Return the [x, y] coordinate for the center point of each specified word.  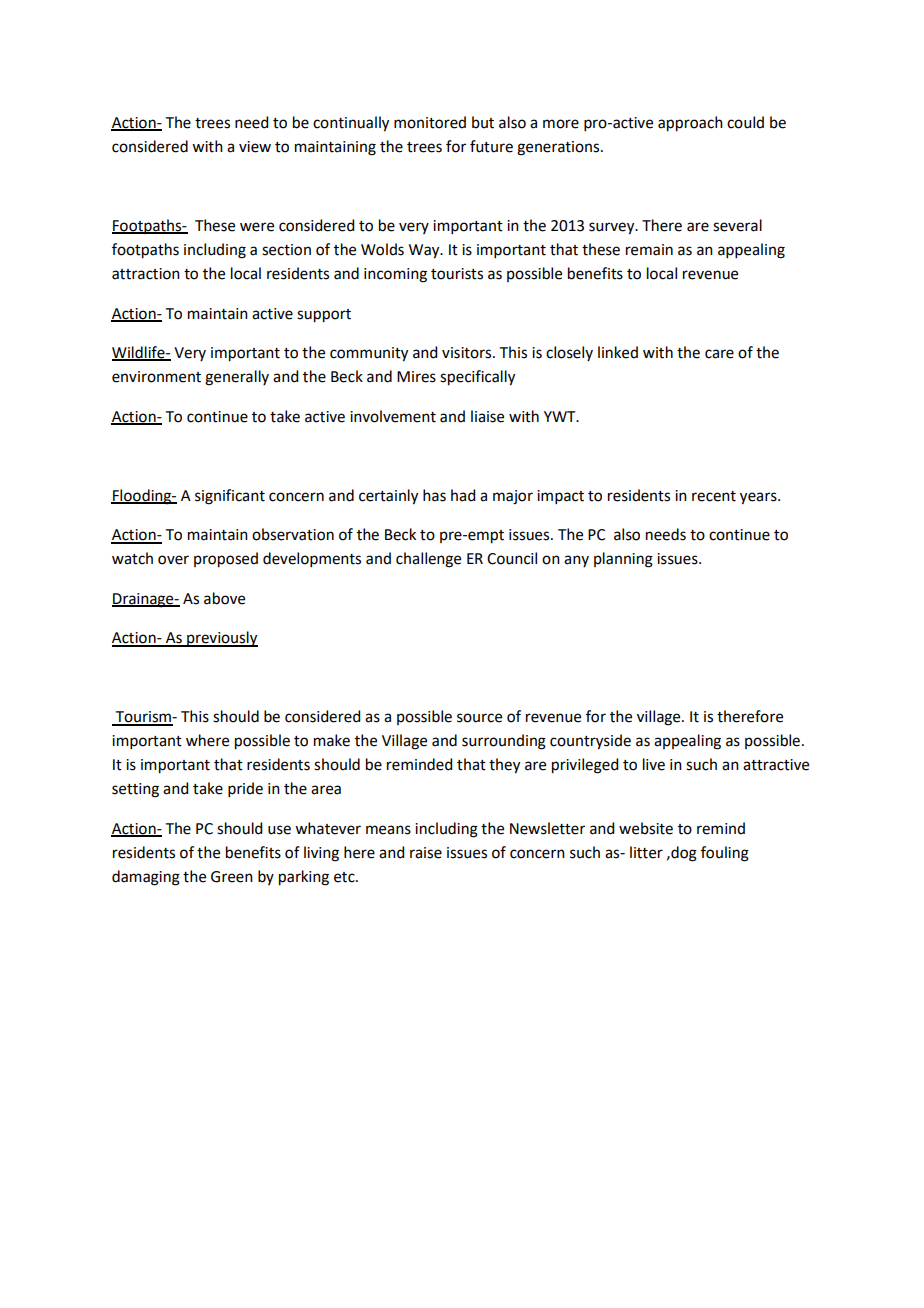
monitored [430, 122]
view [255, 147]
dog [683, 854]
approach [690, 124]
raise [426, 853]
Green [232, 877]
